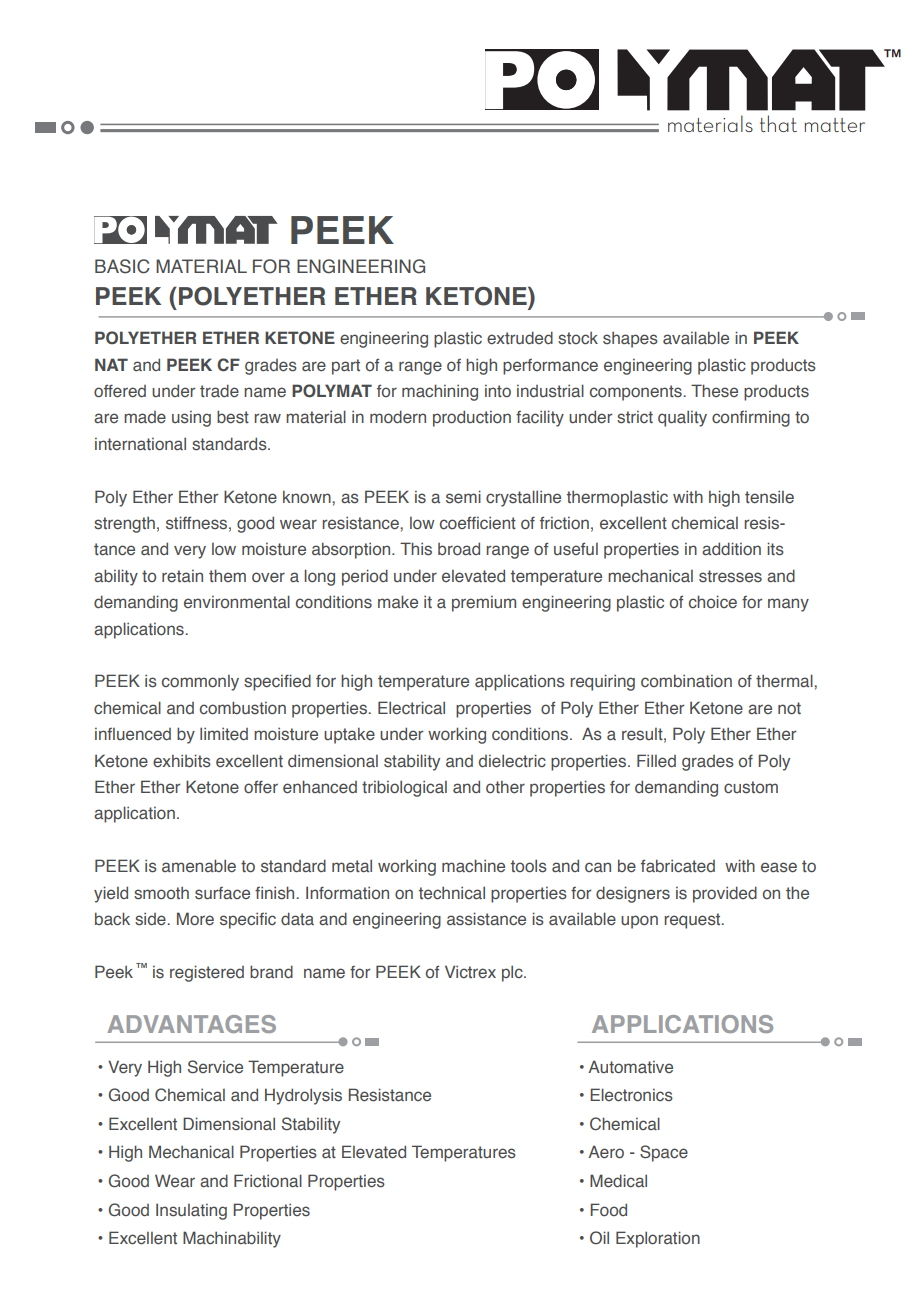 The height and width of the screenshot is (1308, 924). Describe the element at coordinates (693, 921) in the screenshot. I see `request` at that location.
